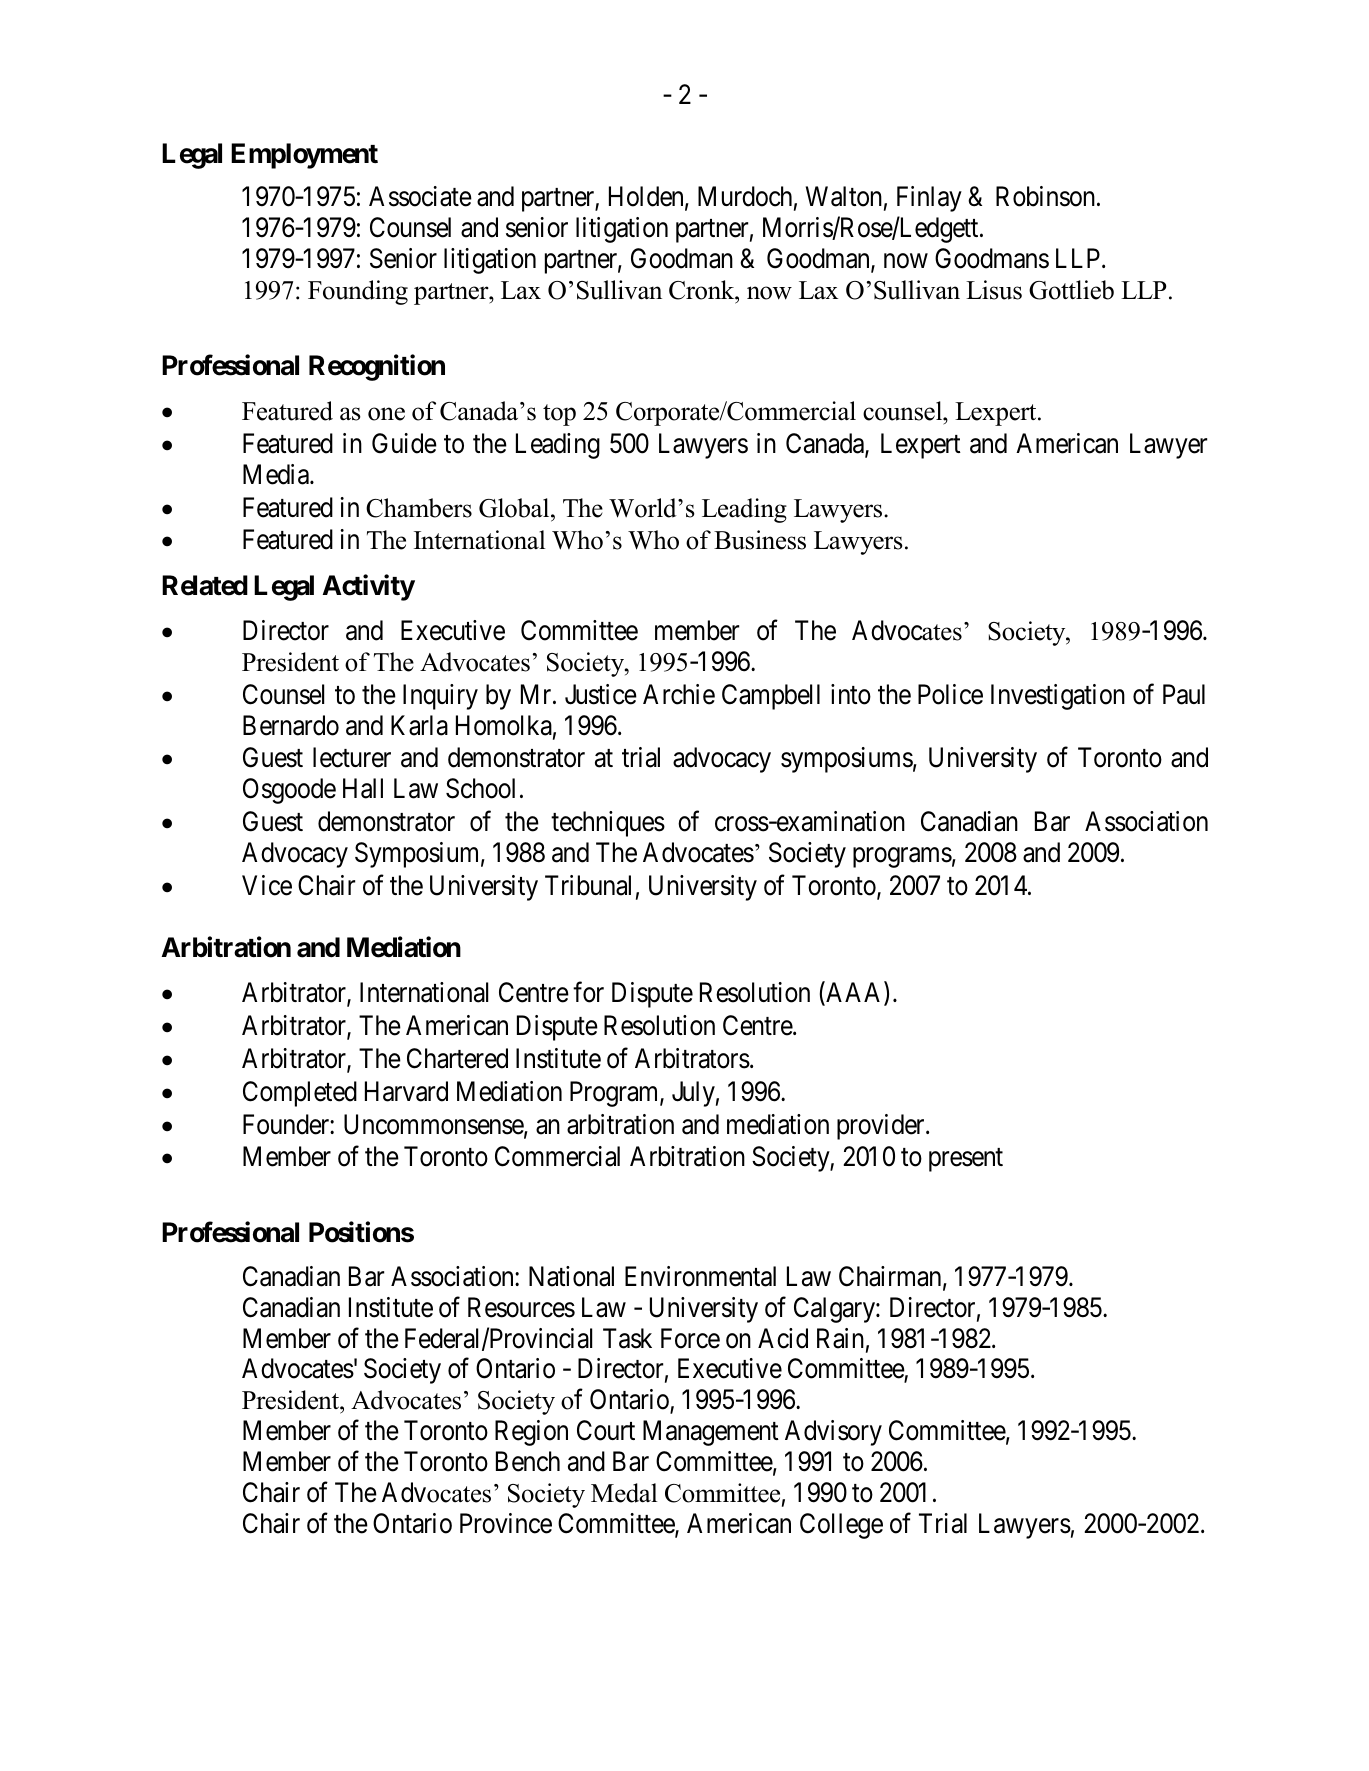 Image resolution: width=1369 pixels, height=1771 pixels. What do you see at coordinates (420, 196) in the screenshot?
I see `Associate` at bounding box center [420, 196].
